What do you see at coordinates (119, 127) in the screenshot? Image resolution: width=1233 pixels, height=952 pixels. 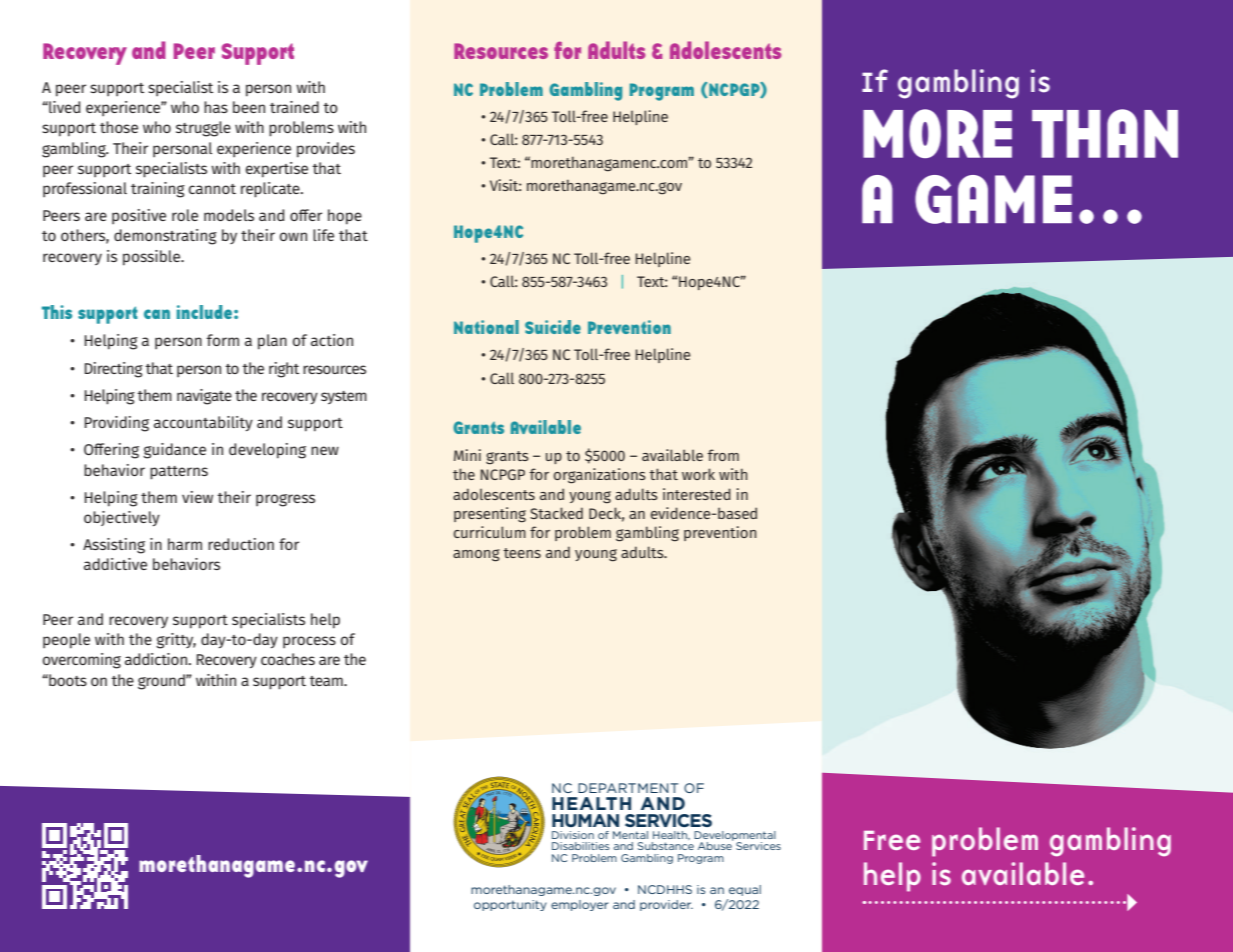 I see `those` at bounding box center [119, 127].
